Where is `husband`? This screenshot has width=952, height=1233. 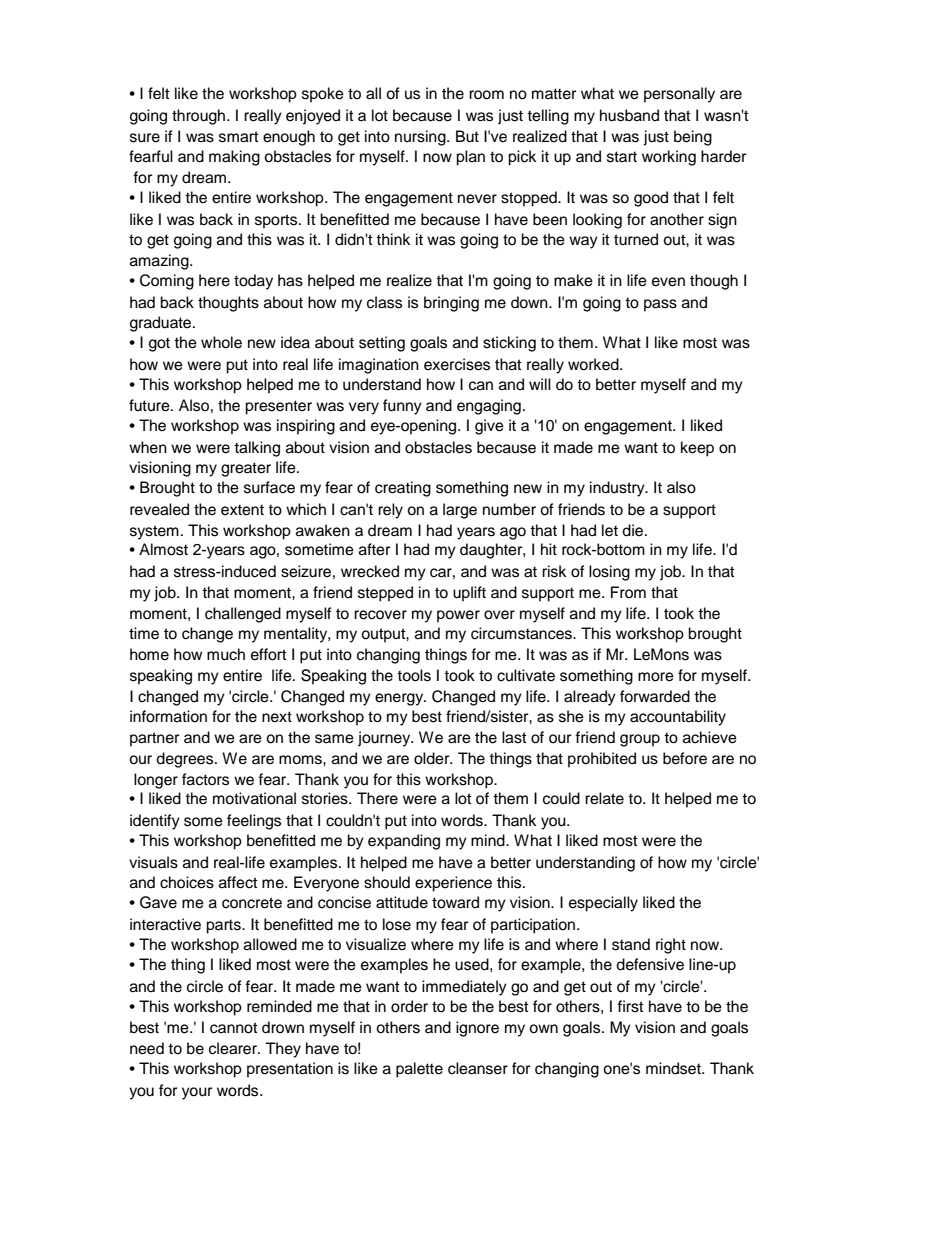 husband is located at coordinates (629, 115).
